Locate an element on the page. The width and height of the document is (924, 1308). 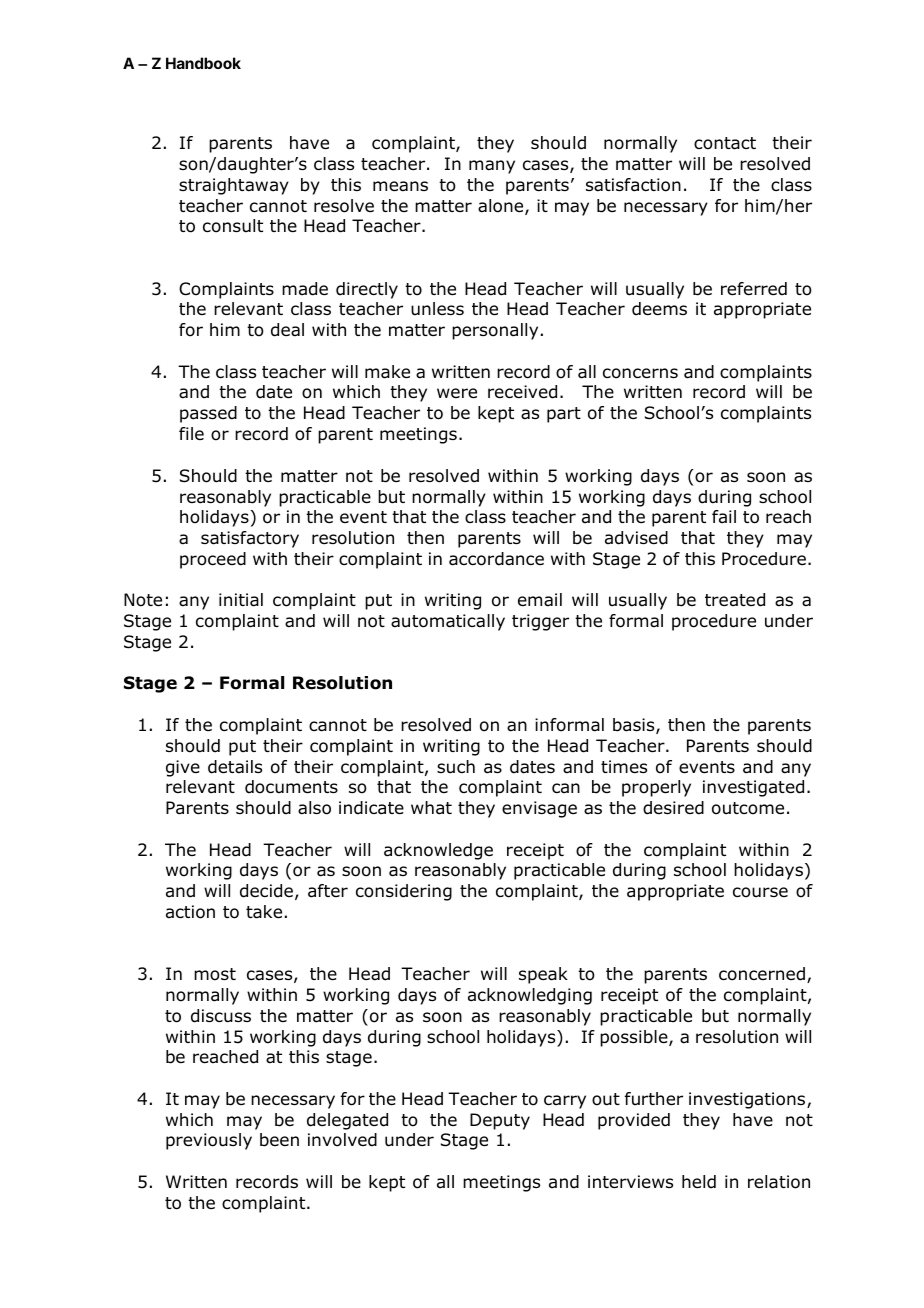
many is located at coordinates (492, 167).
